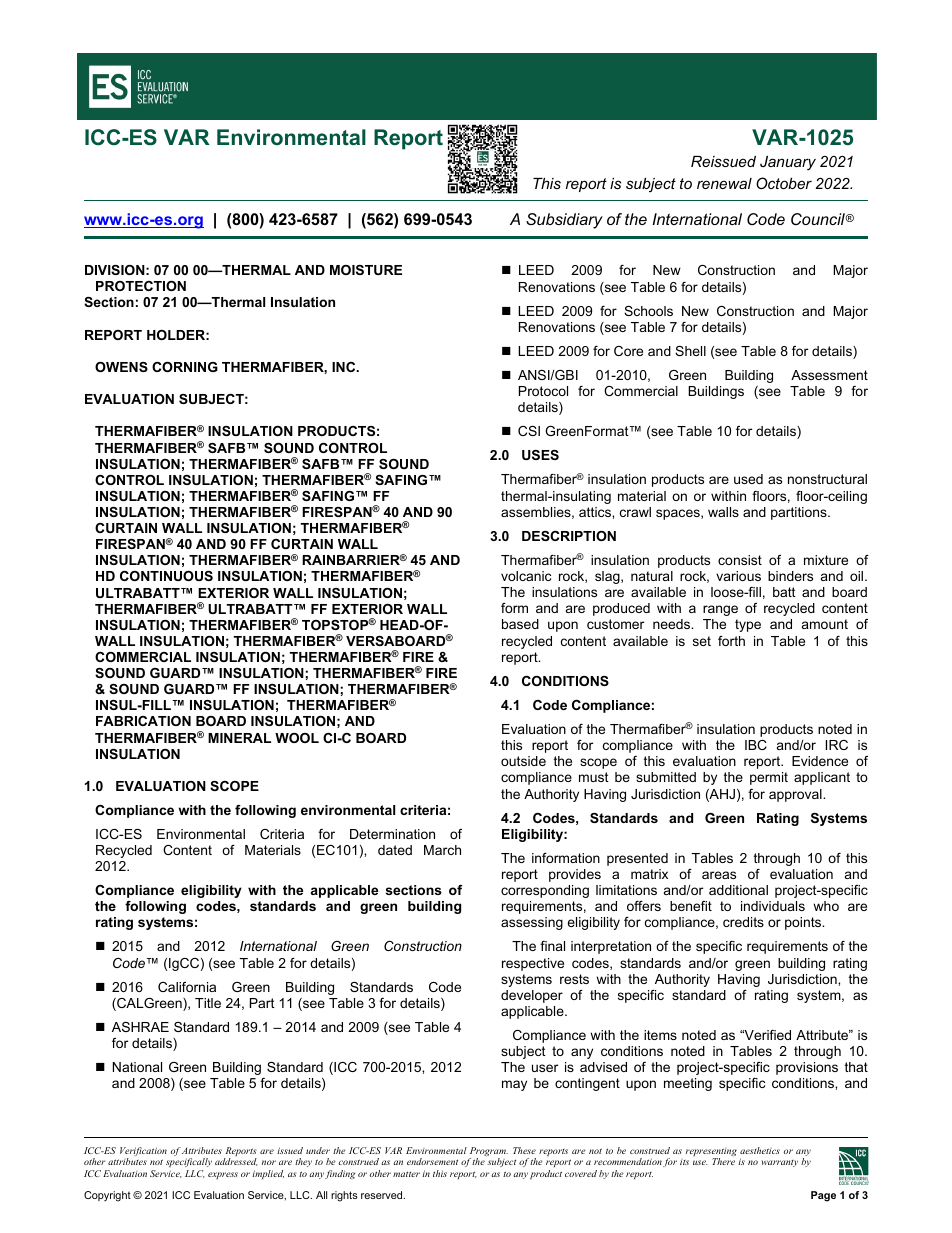 This screenshot has width=952, height=1233. Describe the element at coordinates (564, 221) in the screenshot. I see `Subsidiary` at that location.
